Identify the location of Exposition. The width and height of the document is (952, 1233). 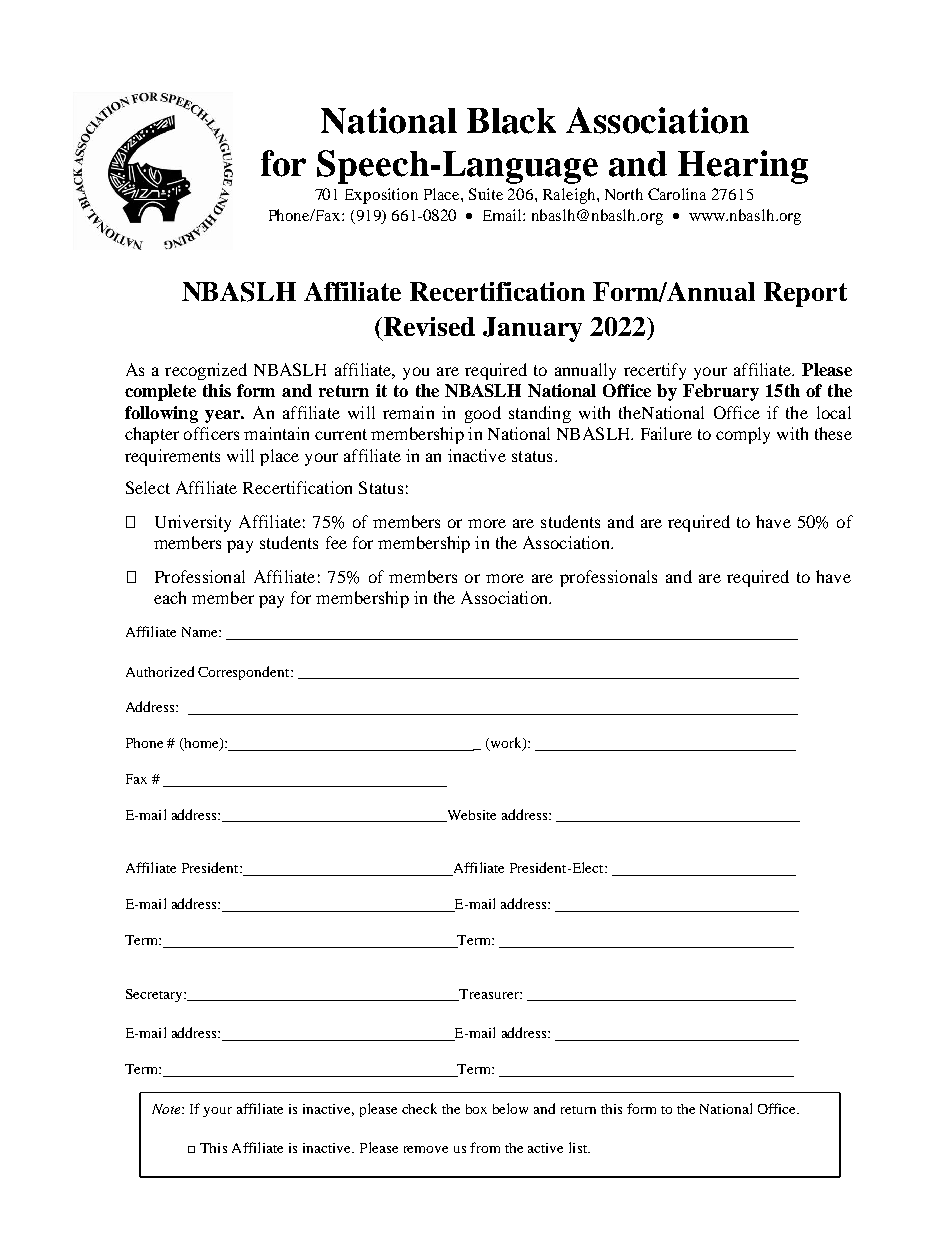
(381, 196).
